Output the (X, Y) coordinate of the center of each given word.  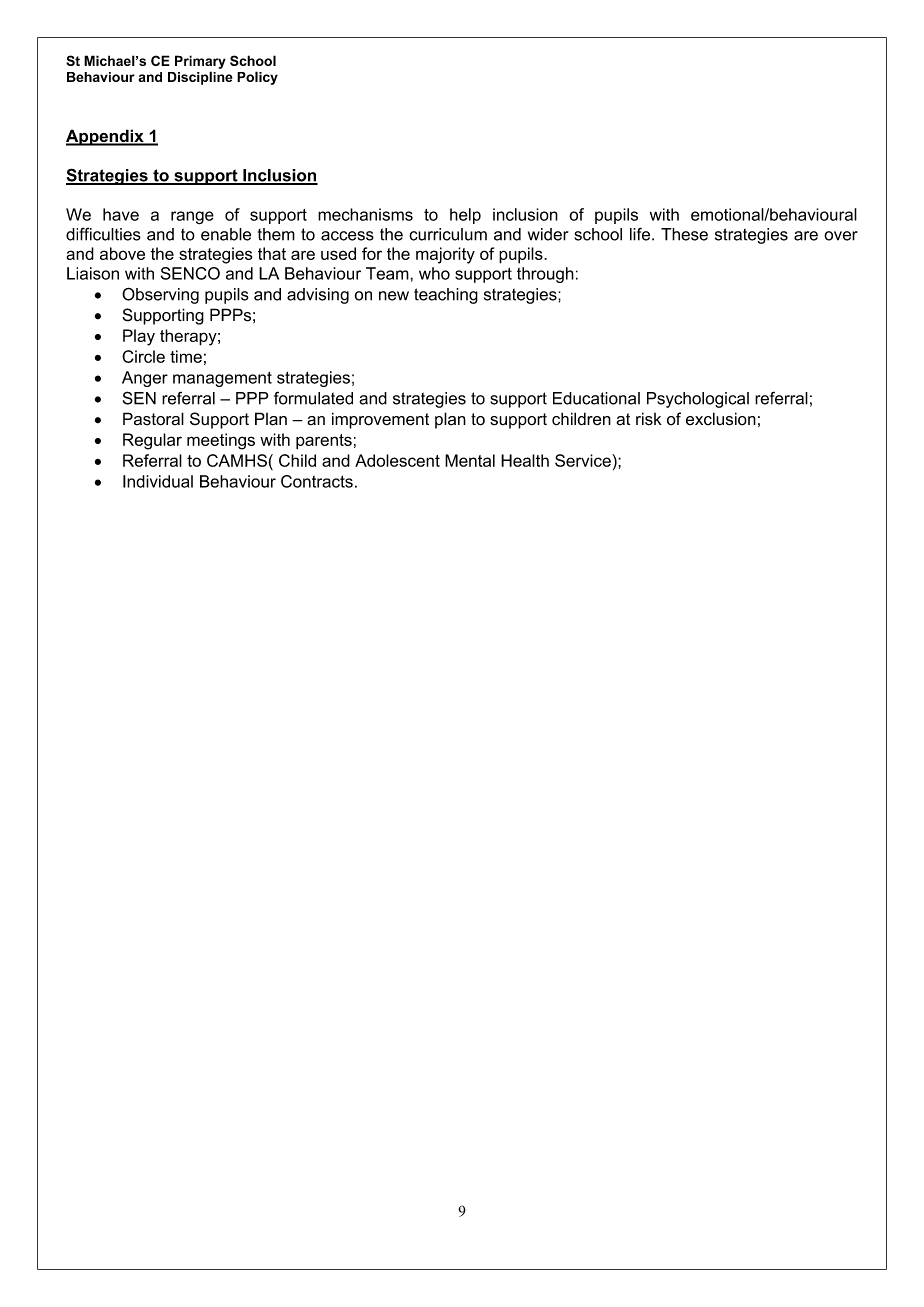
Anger (145, 379)
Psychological (698, 400)
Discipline (200, 78)
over (841, 236)
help (465, 216)
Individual (158, 481)
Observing (160, 295)
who (434, 273)
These (684, 234)
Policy (257, 78)
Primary (200, 62)
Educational (596, 398)
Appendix (106, 137)
